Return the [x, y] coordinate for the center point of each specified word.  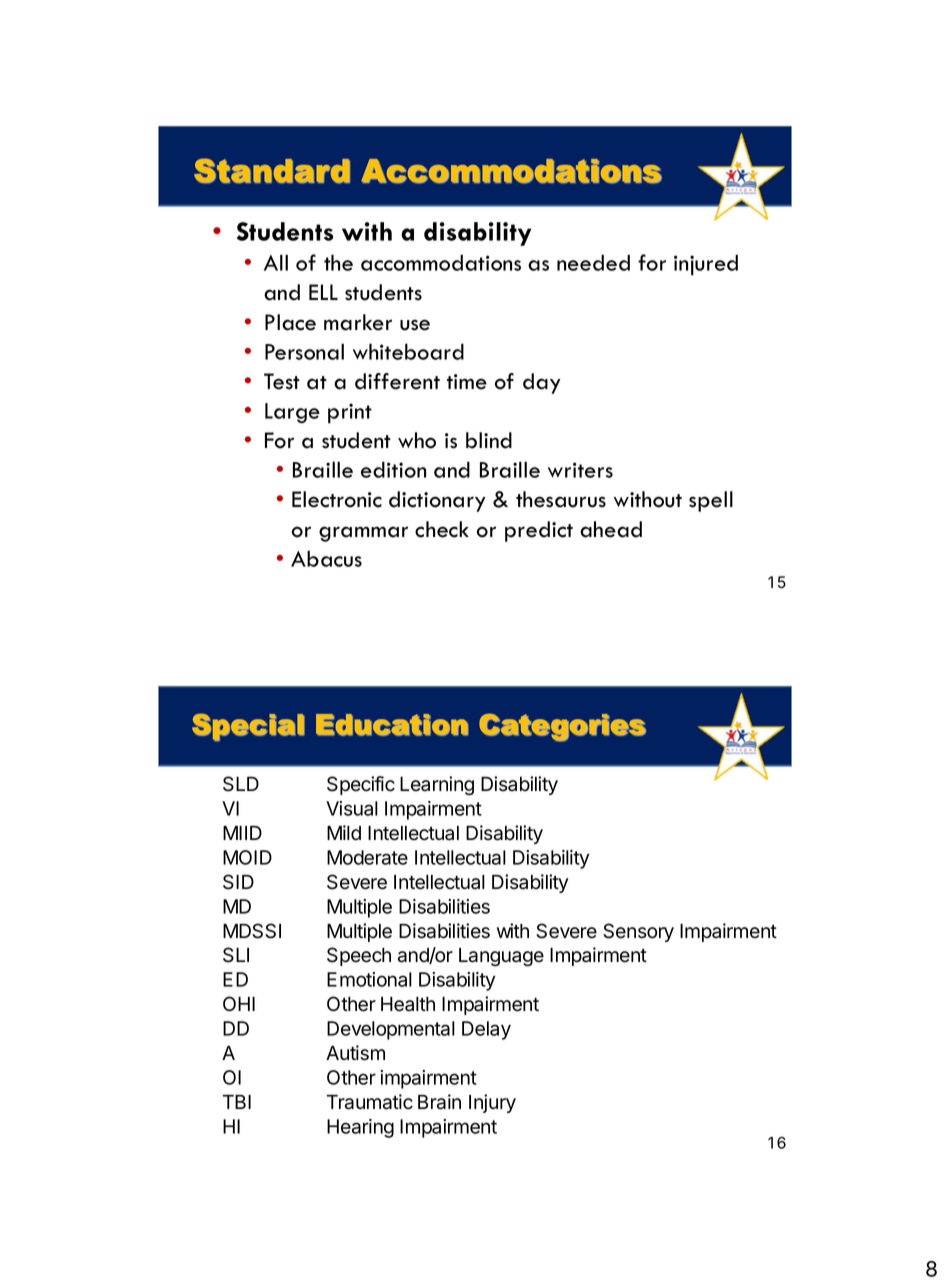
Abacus [326, 558]
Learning [437, 786]
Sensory [638, 932]
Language [501, 957]
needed [593, 262]
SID [238, 882]
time [467, 382]
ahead [611, 529]
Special [248, 728]
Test [282, 381]
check [442, 529]
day [542, 383]
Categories [562, 728]
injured [706, 265]
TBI [237, 1102]
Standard [272, 171]
